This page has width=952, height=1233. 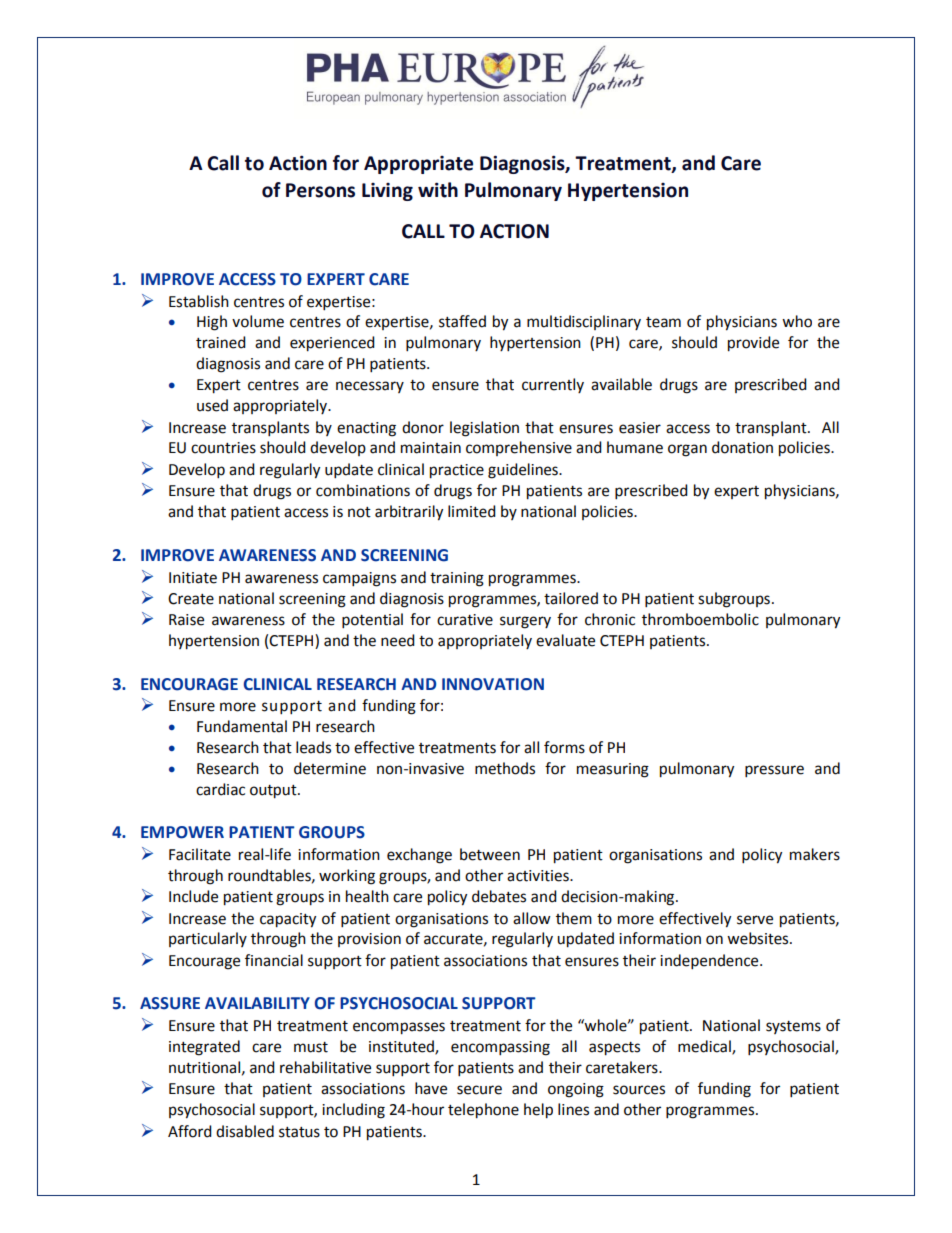 I want to click on telephone, so click(x=483, y=1111).
